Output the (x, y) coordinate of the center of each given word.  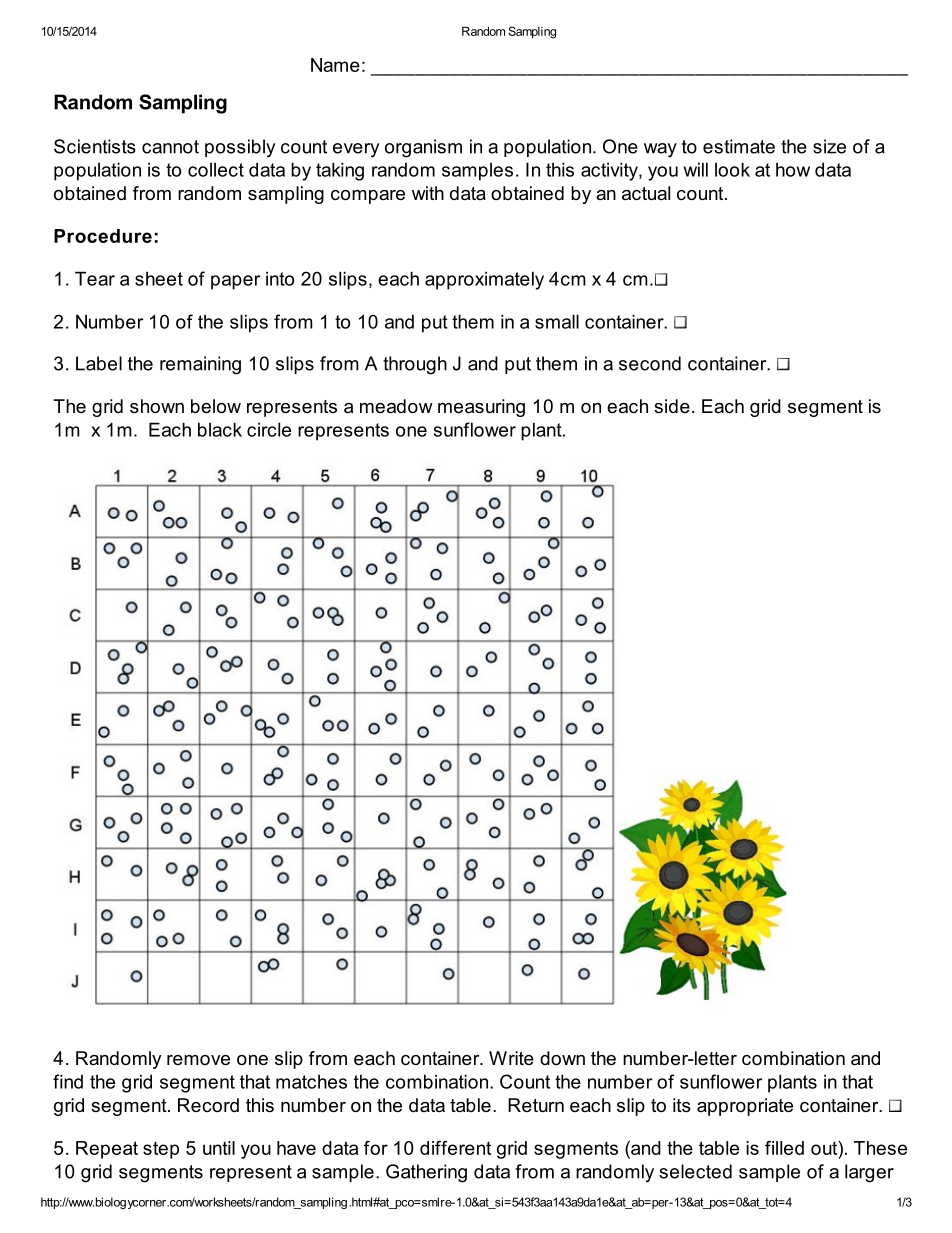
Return (536, 1105)
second (650, 363)
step (161, 1150)
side (672, 406)
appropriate (745, 1107)
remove (198, 1060)
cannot (170, 147)
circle (269, 429)
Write (511, 1058)
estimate (739, 146)
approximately (484, 280)
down (562, 1058)
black (220, 429)
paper (235, 282)
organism (423, 148)
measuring (481, 408)
